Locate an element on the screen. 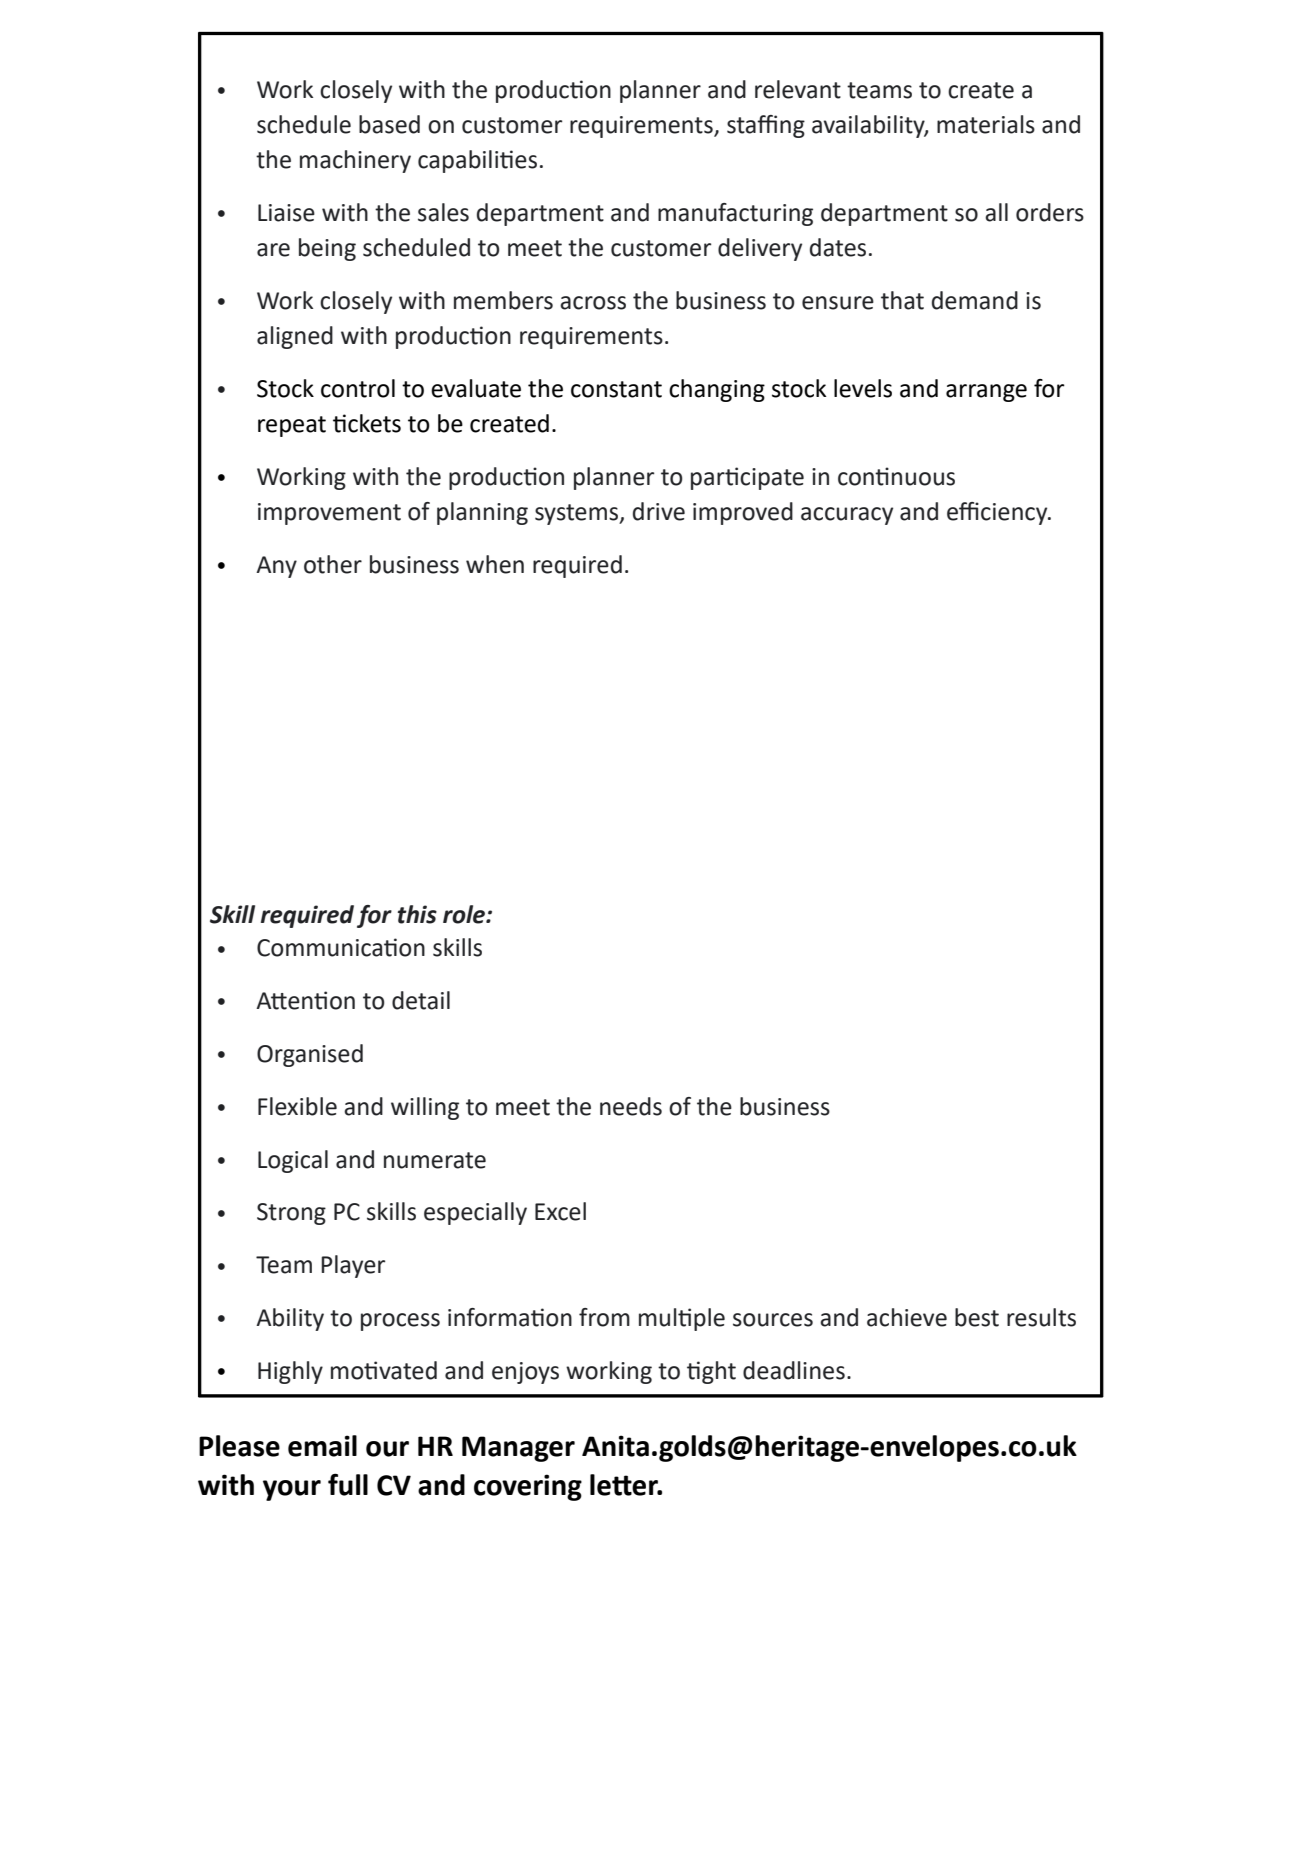 This screenshot has width=1311, height=1855. when is located at coordinates (495, 564).
